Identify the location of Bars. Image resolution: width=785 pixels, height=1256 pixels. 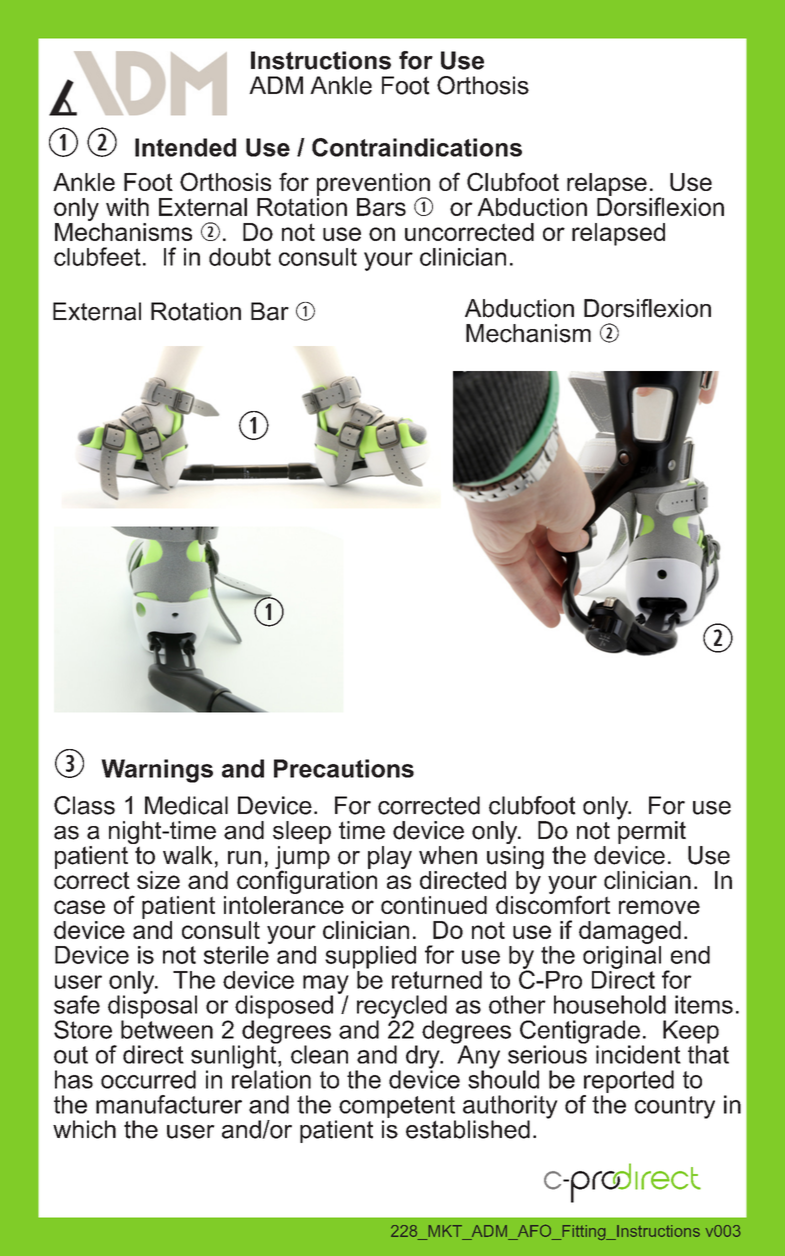
(381, 207).
